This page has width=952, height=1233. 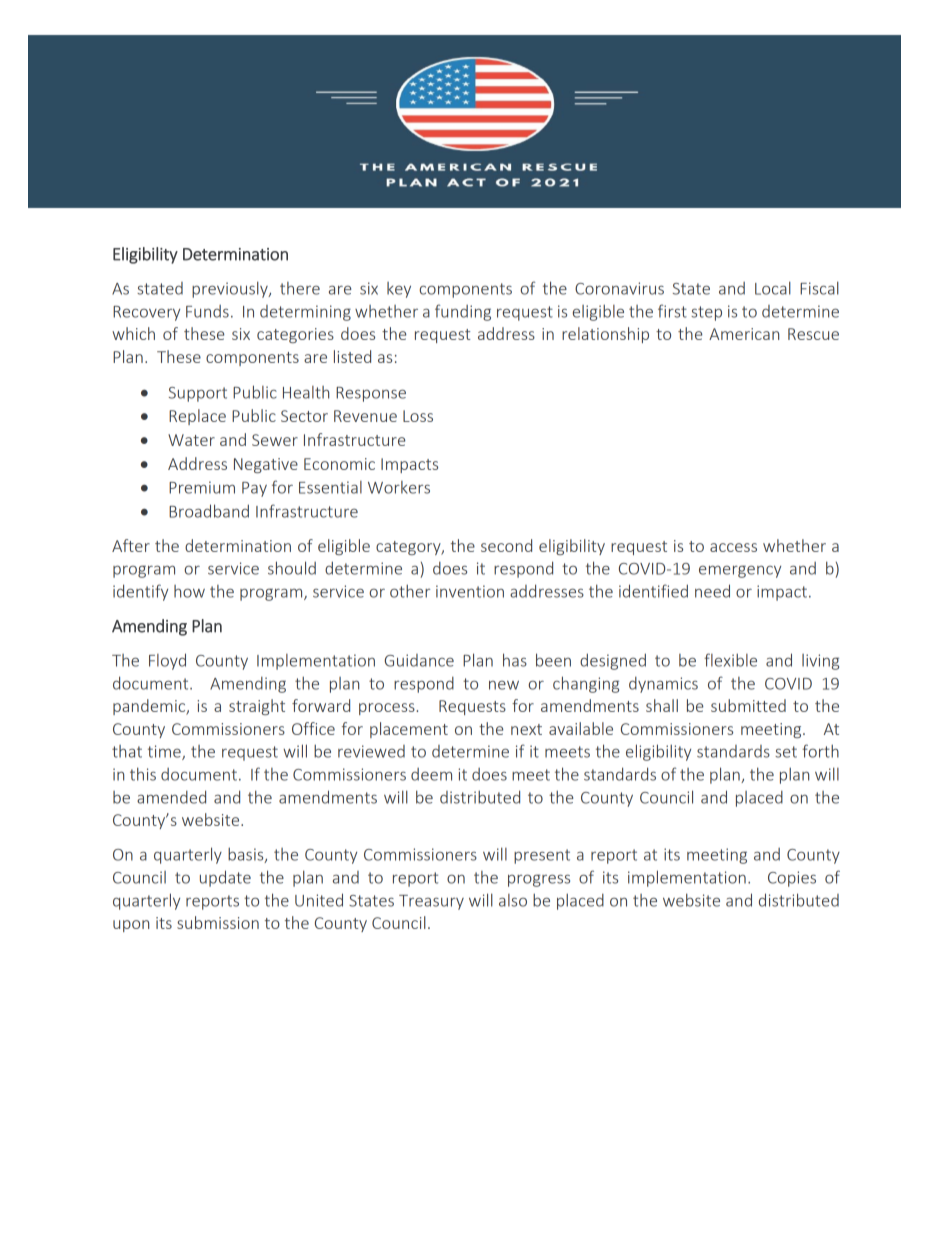 I want to click on Funds, so click(x=207, y=311).
